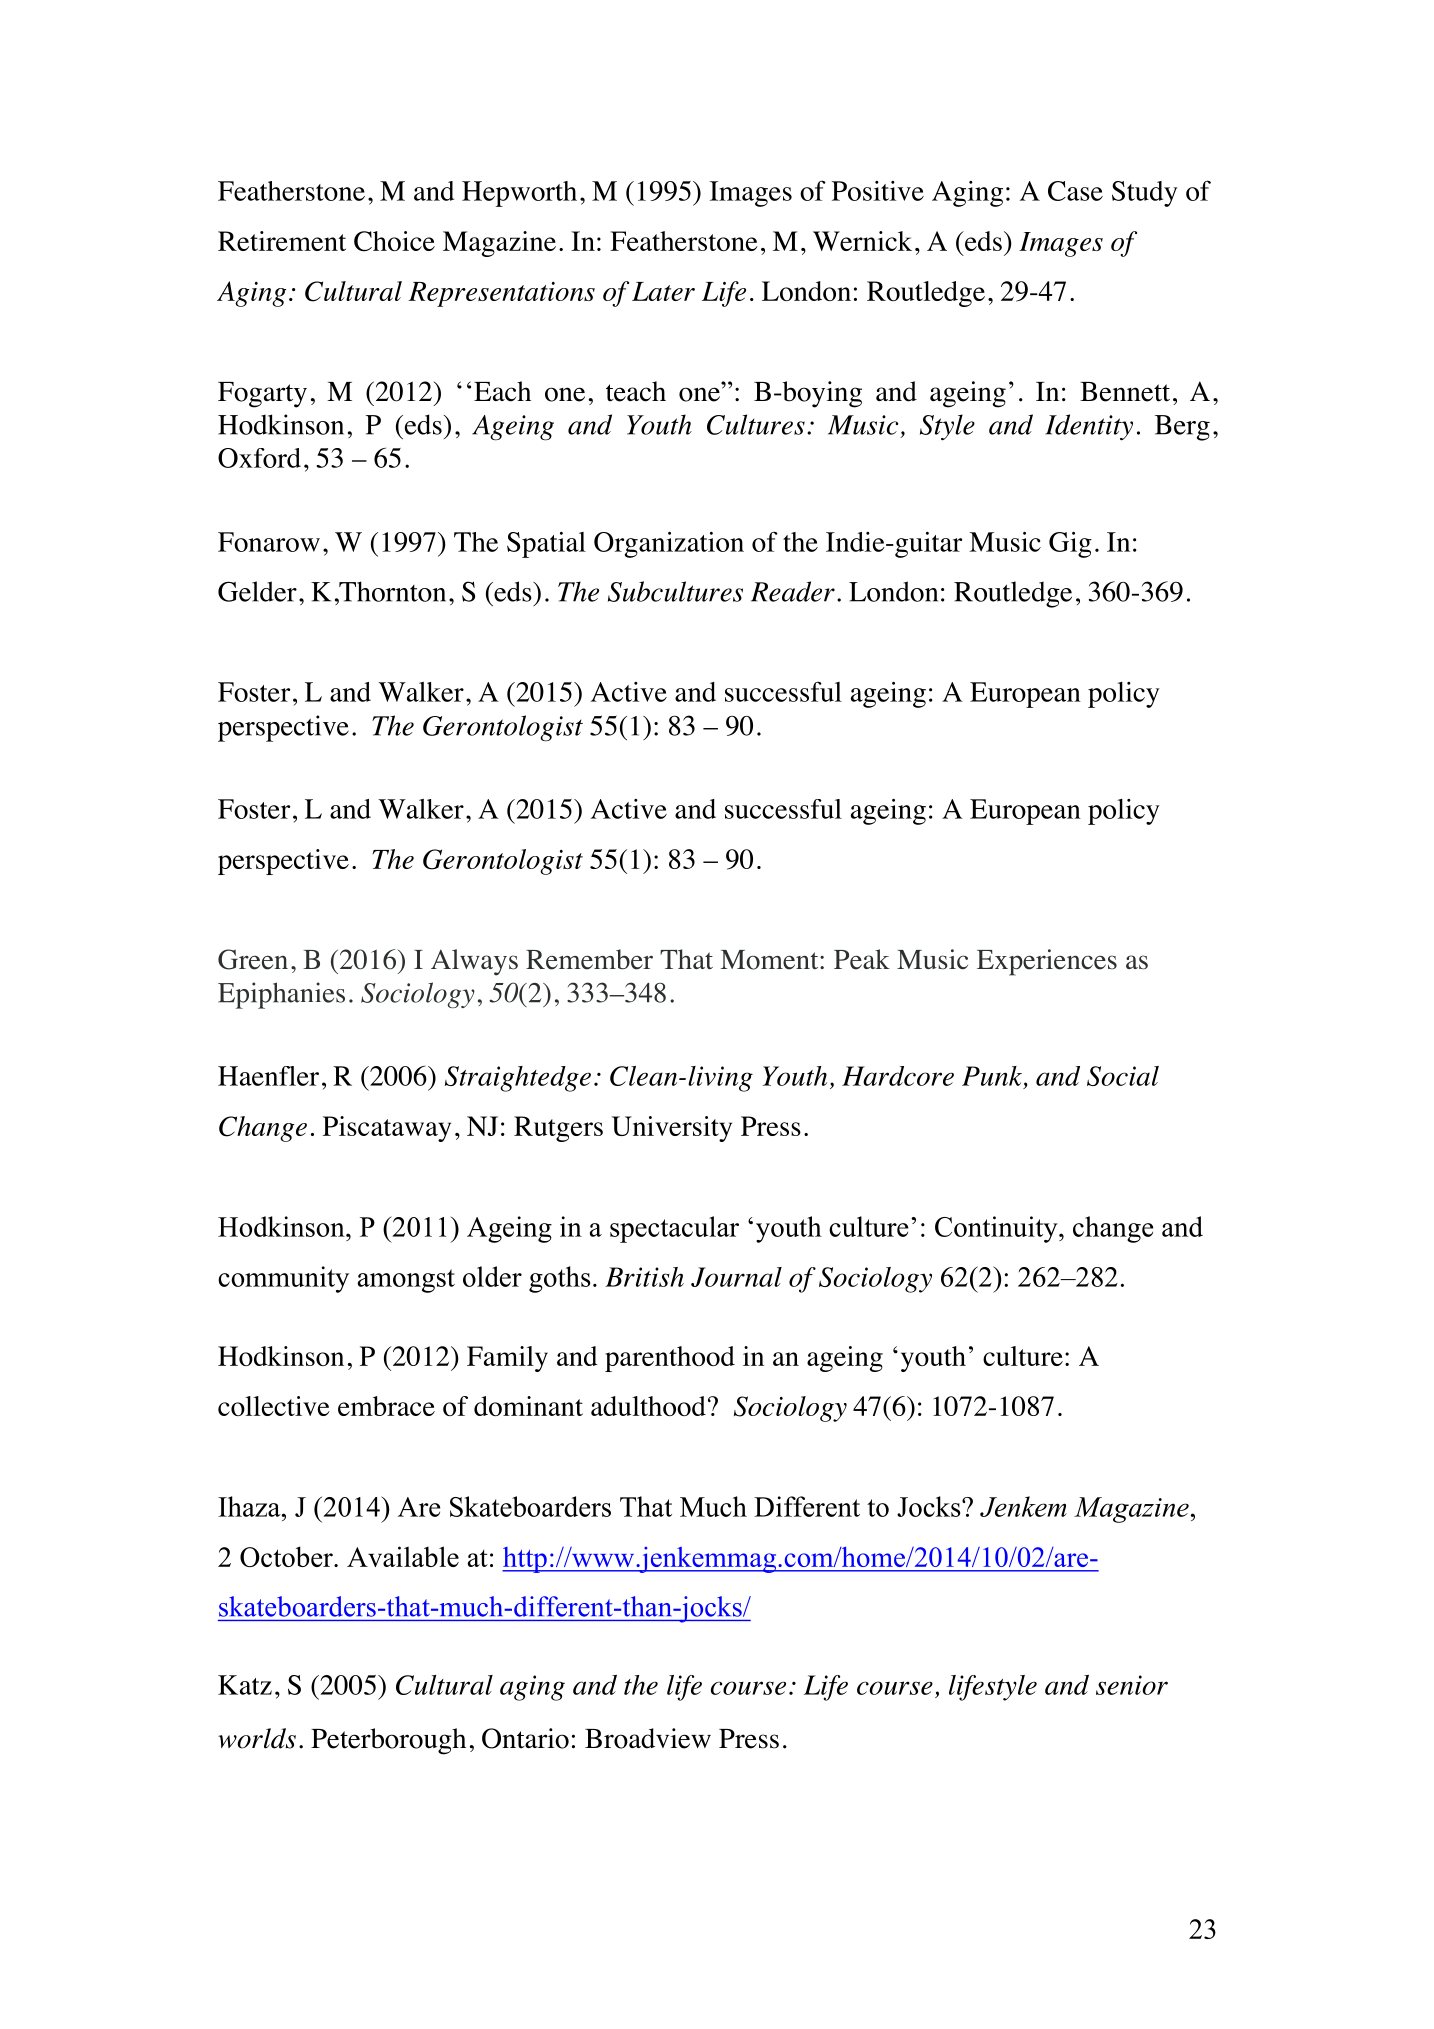 The height and width of the screenshot is (2029, 1434). Describe the element at coordinates (670, 1359) in the screenshot. I see `parenthood` at that location.
